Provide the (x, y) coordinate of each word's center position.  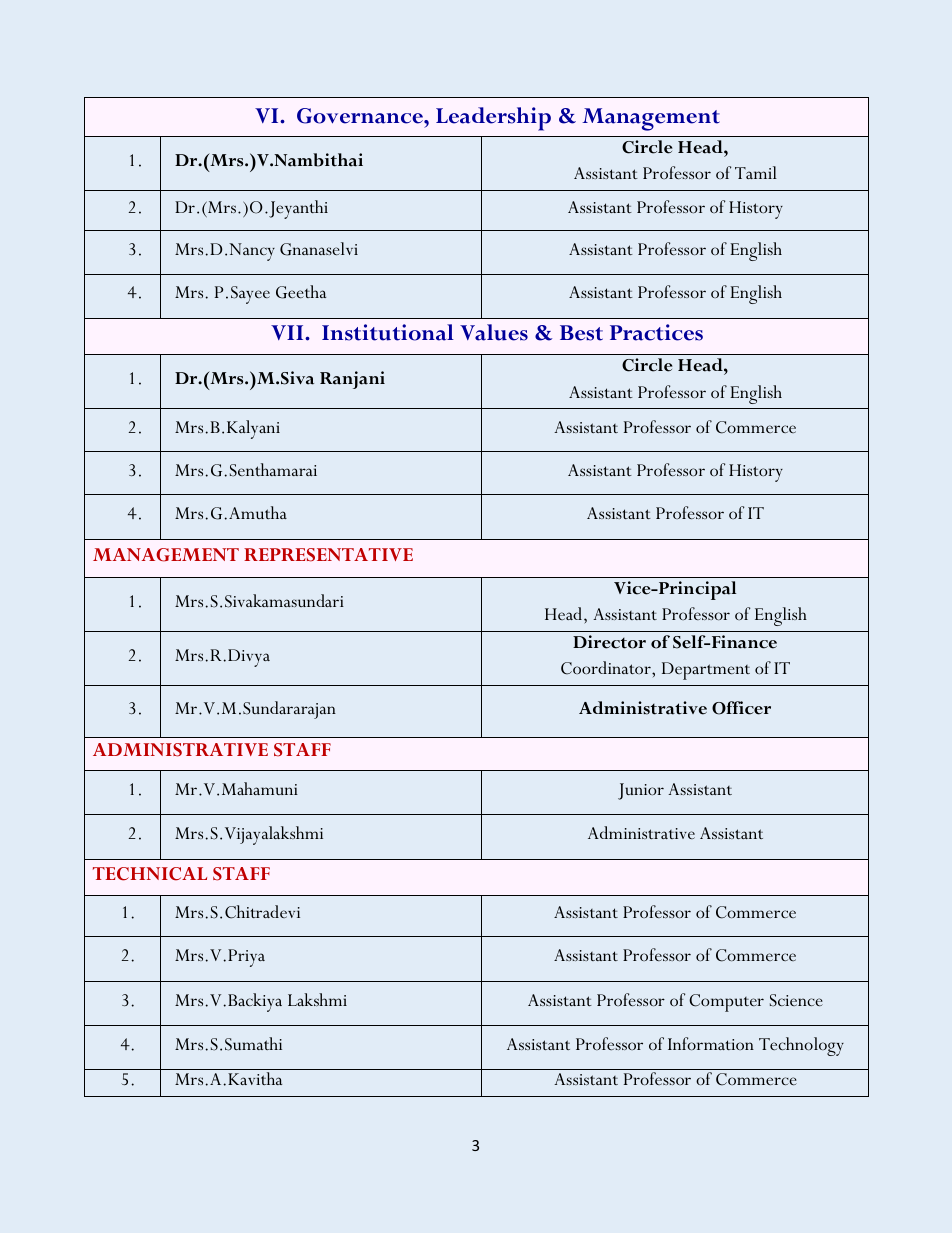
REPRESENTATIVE (328, 555)
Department (706, 671)
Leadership (493, 119)
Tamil (756, 172)
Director (609, 642)
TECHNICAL (150, 874)
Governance (361, 116)
